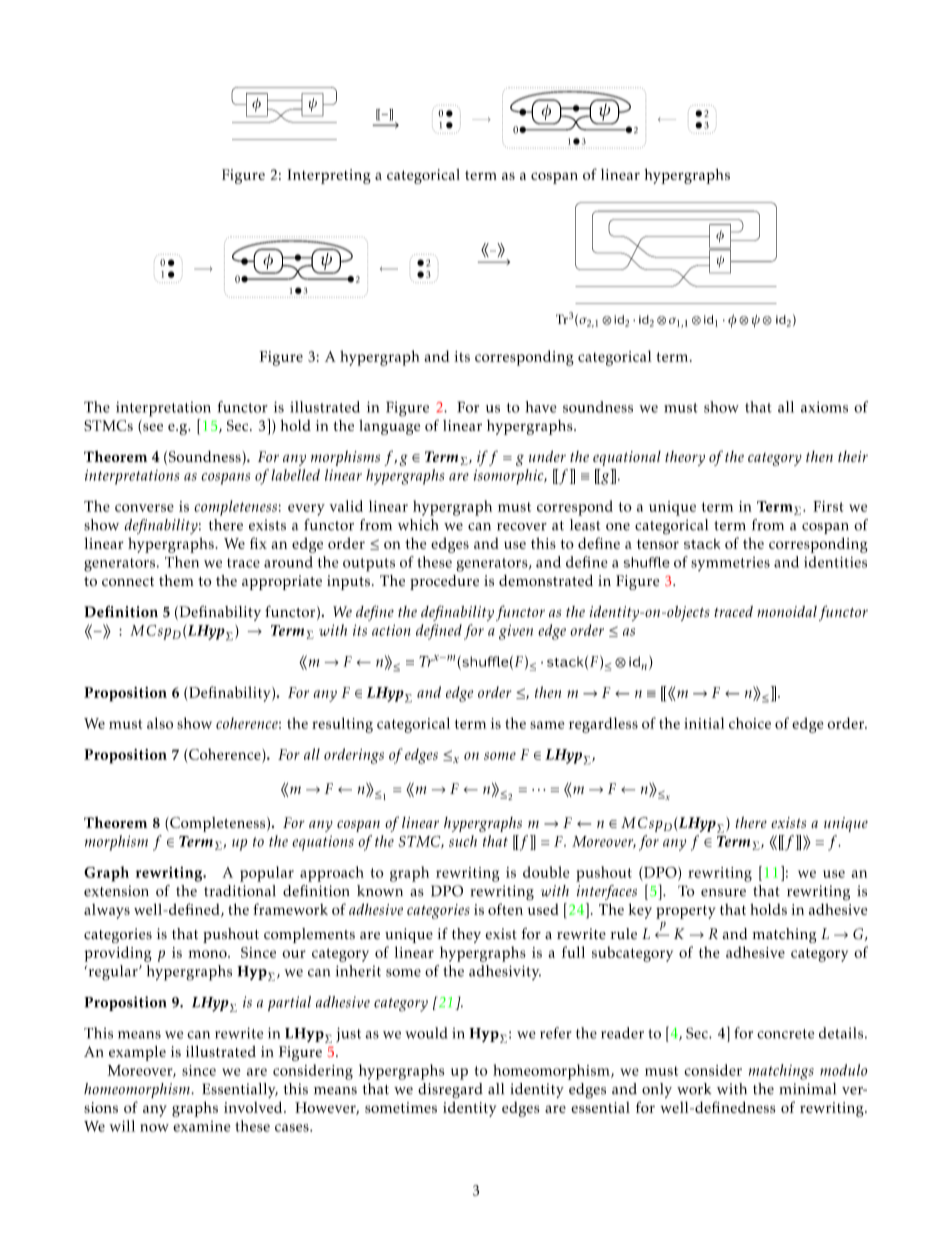 The width and height of the document is (952, 1233). Describe the element at coordinates (450, 1091) in the document. I see `disregard` at that location.
